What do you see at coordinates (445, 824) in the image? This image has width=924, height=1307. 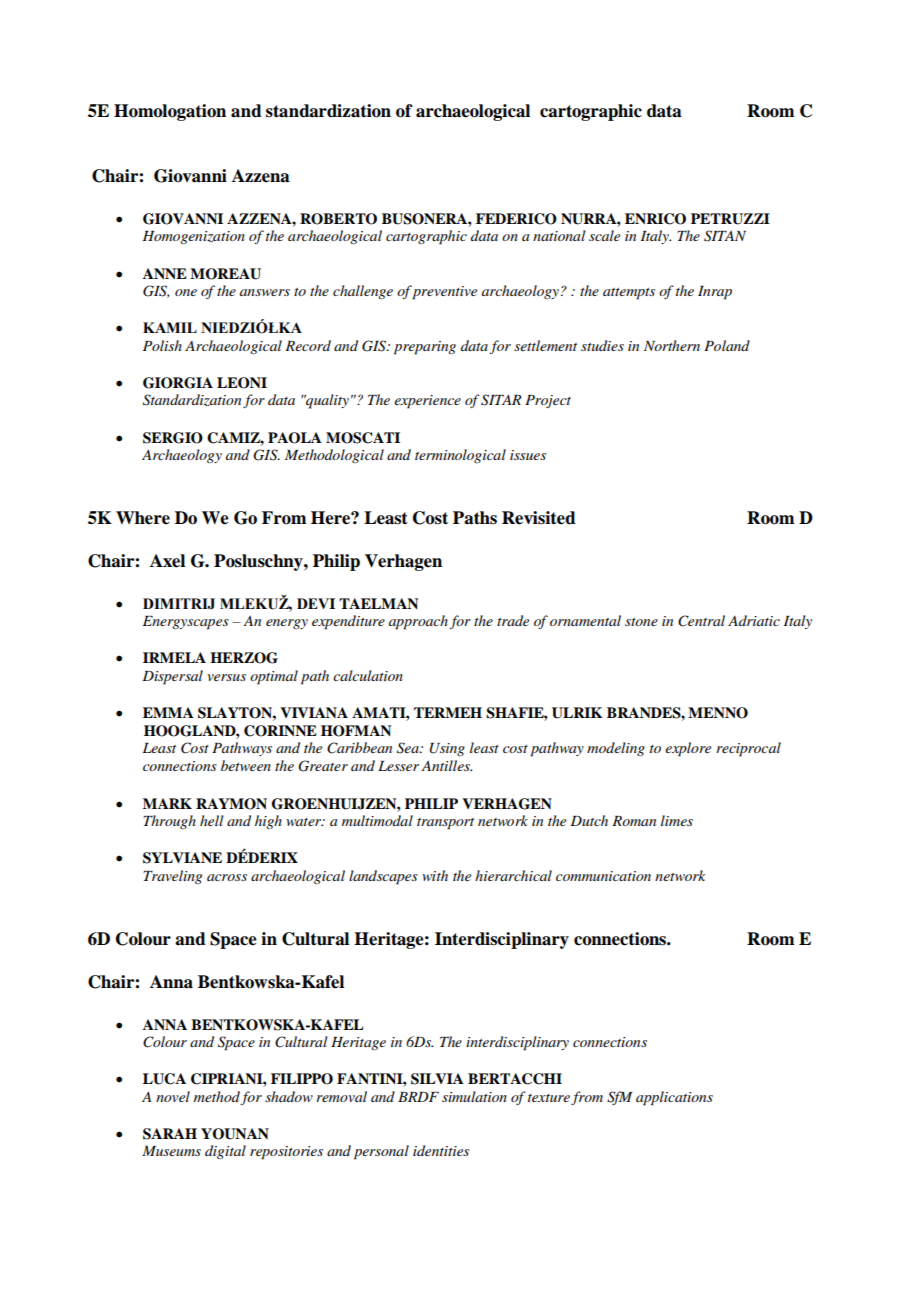 I see `transport` at bounding box center [445, 824].
